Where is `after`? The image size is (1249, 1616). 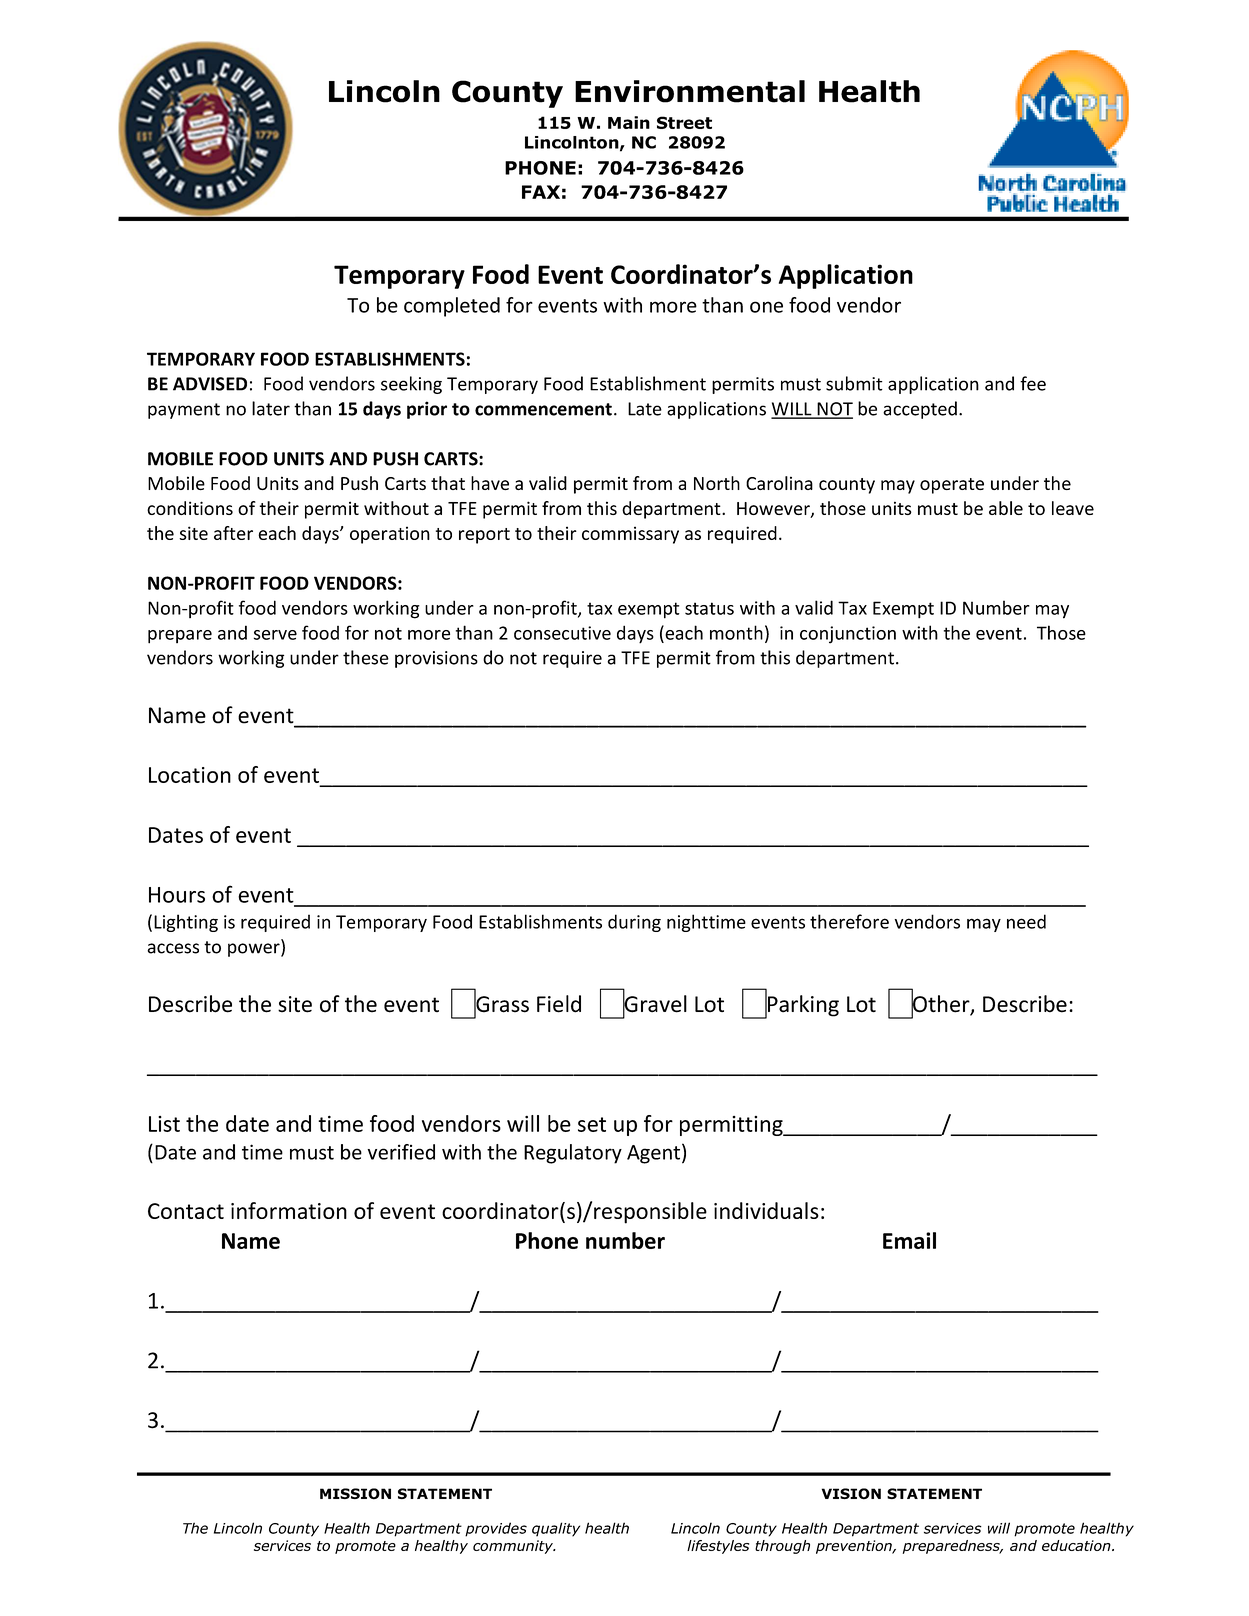
after is located at coordinates (233, 533).
